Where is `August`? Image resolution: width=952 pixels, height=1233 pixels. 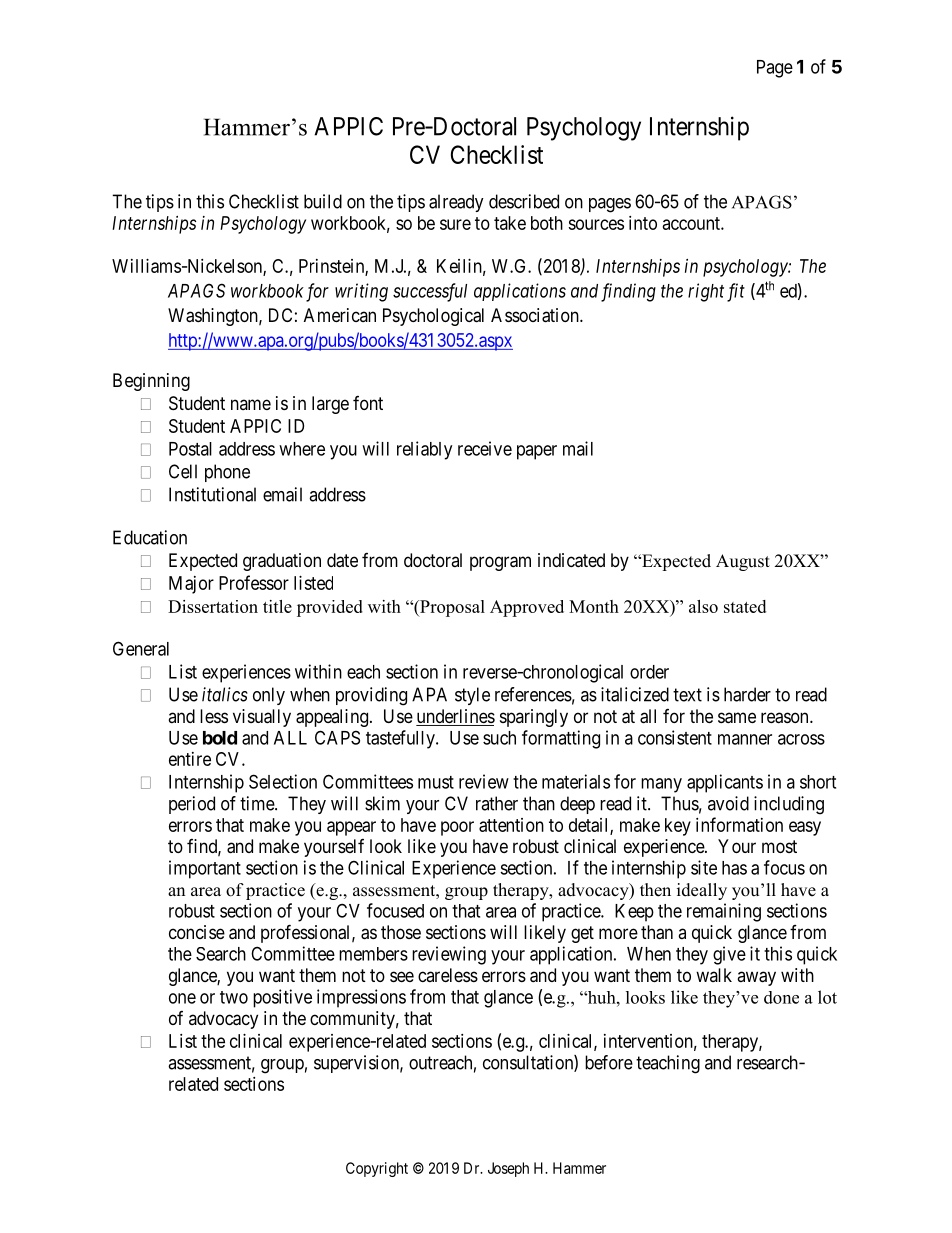 August is located at coordinates (743, 562).
